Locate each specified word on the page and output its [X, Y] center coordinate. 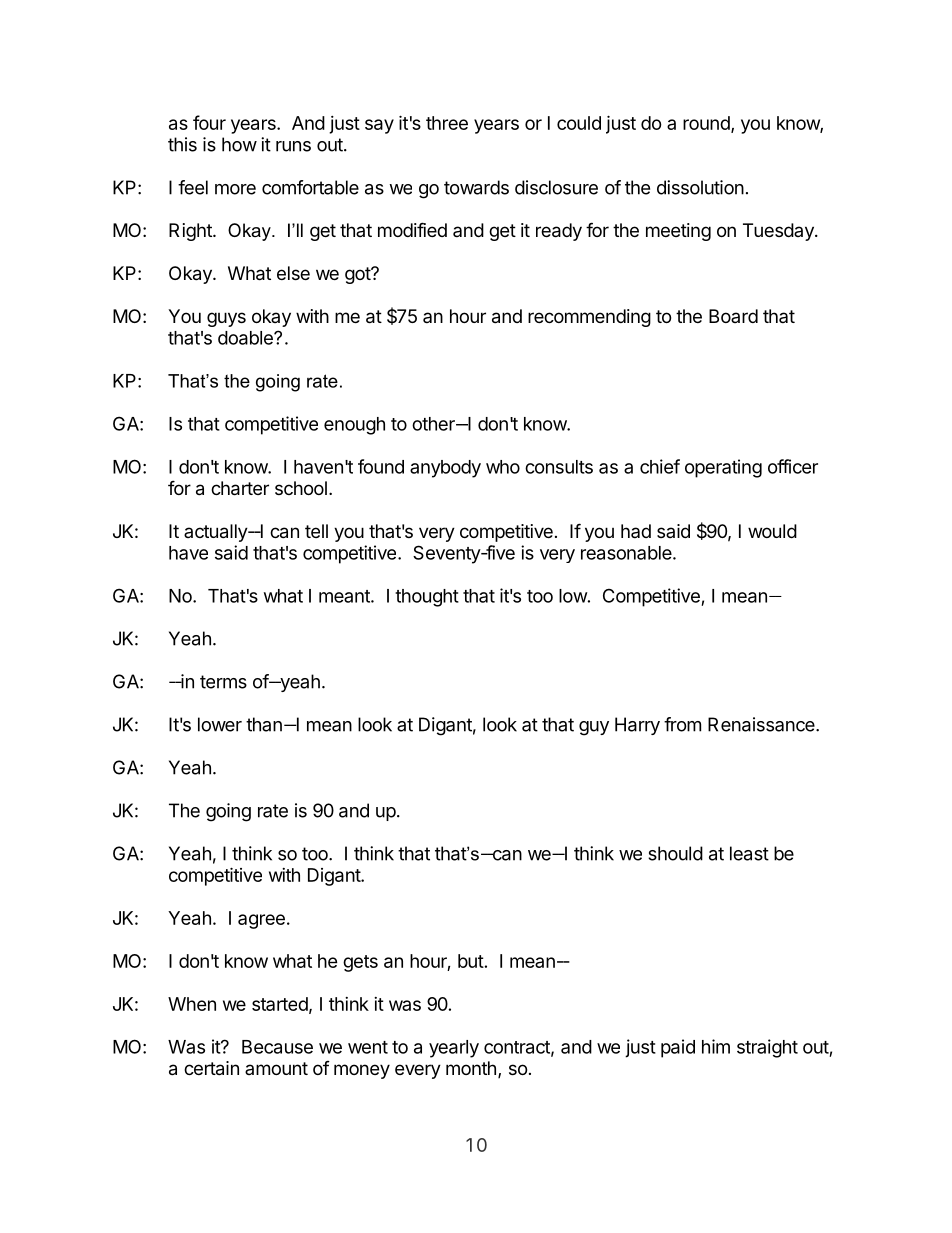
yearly [454, 1049]
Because [277, 1047]
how [239, 144]
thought [427, 598]
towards [476, 187]
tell [316, 531]
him [716, 1046]
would [772, 531]
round [706, 123]
